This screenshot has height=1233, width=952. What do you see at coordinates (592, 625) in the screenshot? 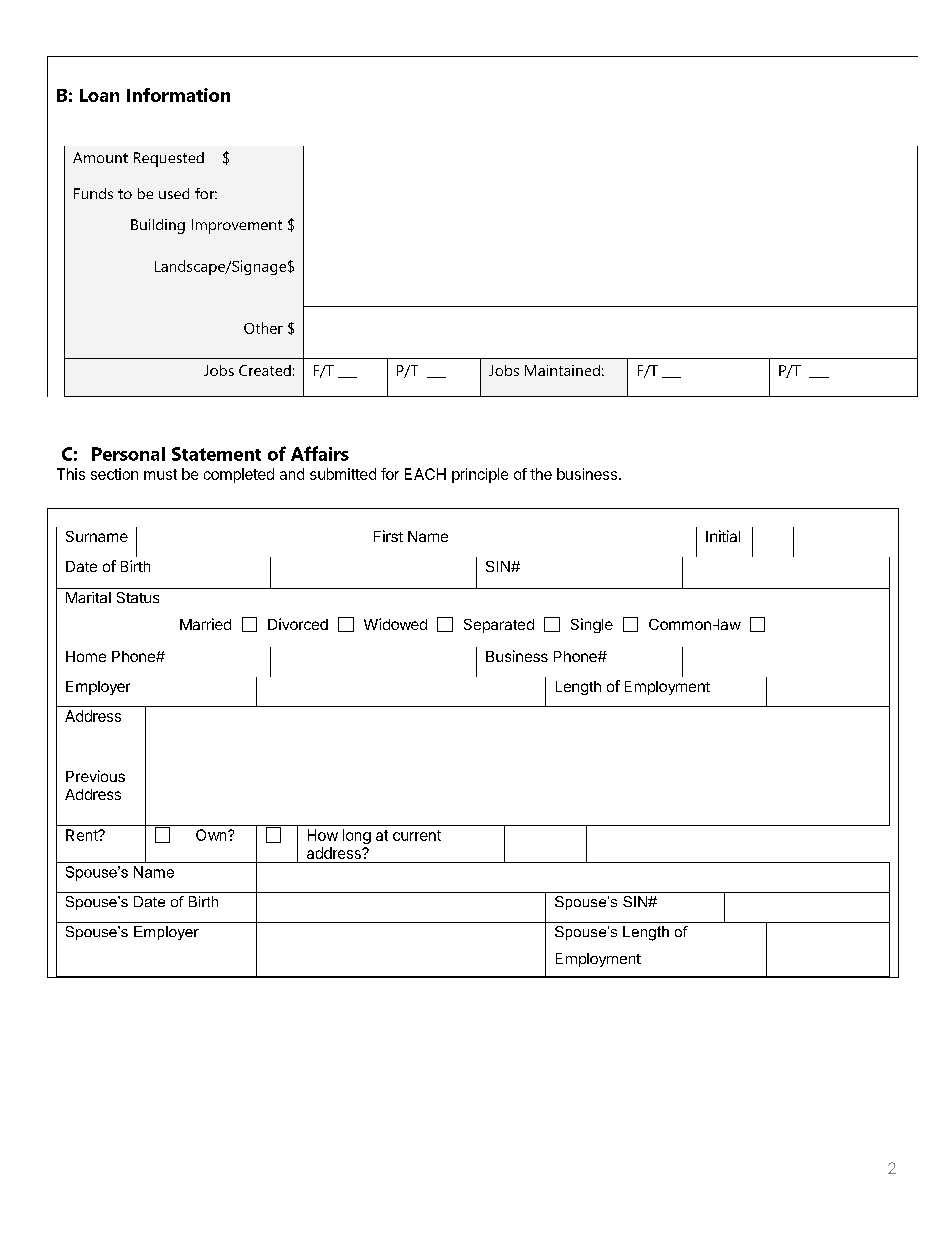
I see `Single` at bounding box center [592, 625].
